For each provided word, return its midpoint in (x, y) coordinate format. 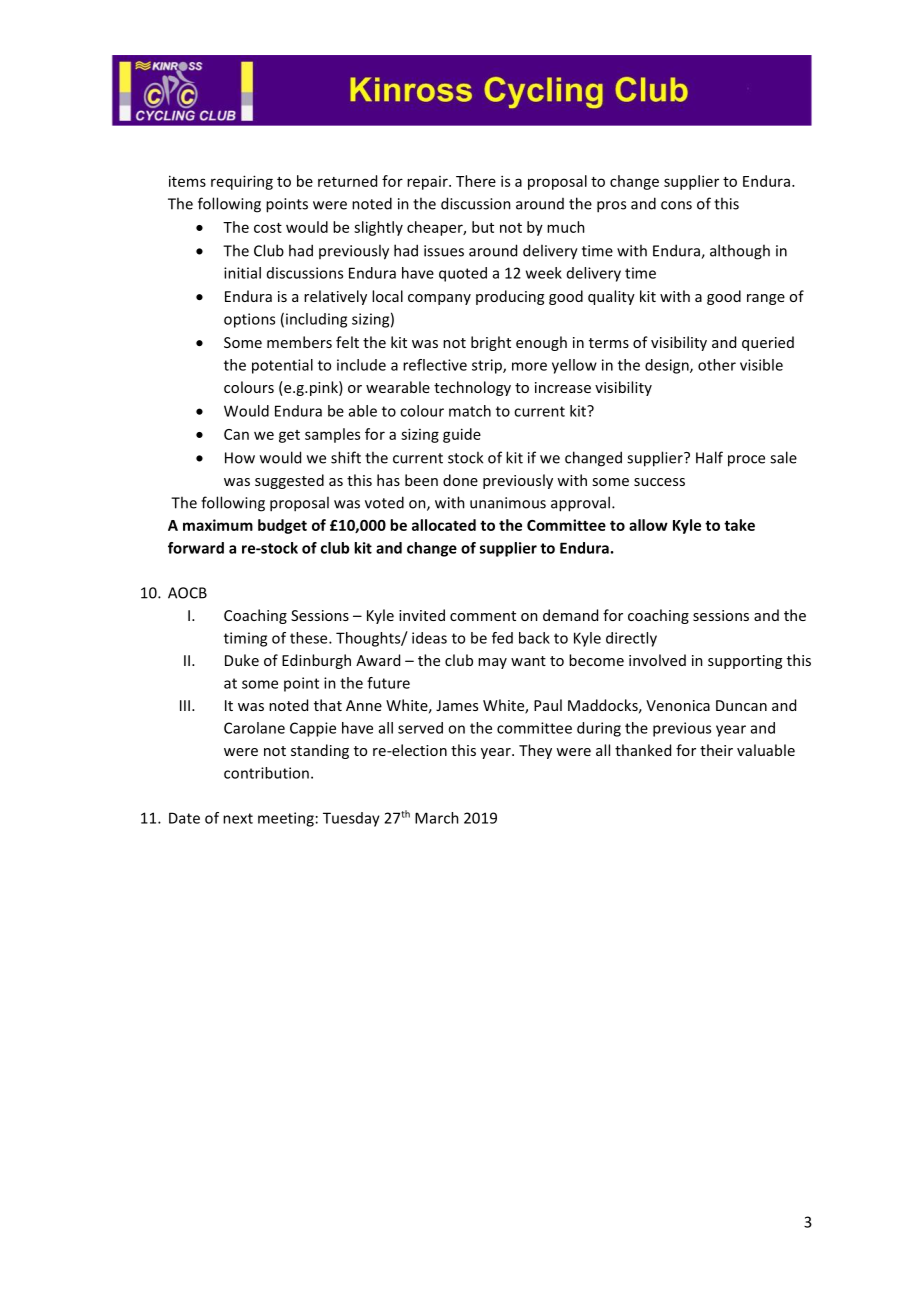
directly (631, 639)
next (238, 818)
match (470, 411)
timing (245, 639)
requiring (242, 182)
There (476, 181)
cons (676, 205)
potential (282, 366)
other (717, 365)
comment (483, 616)
